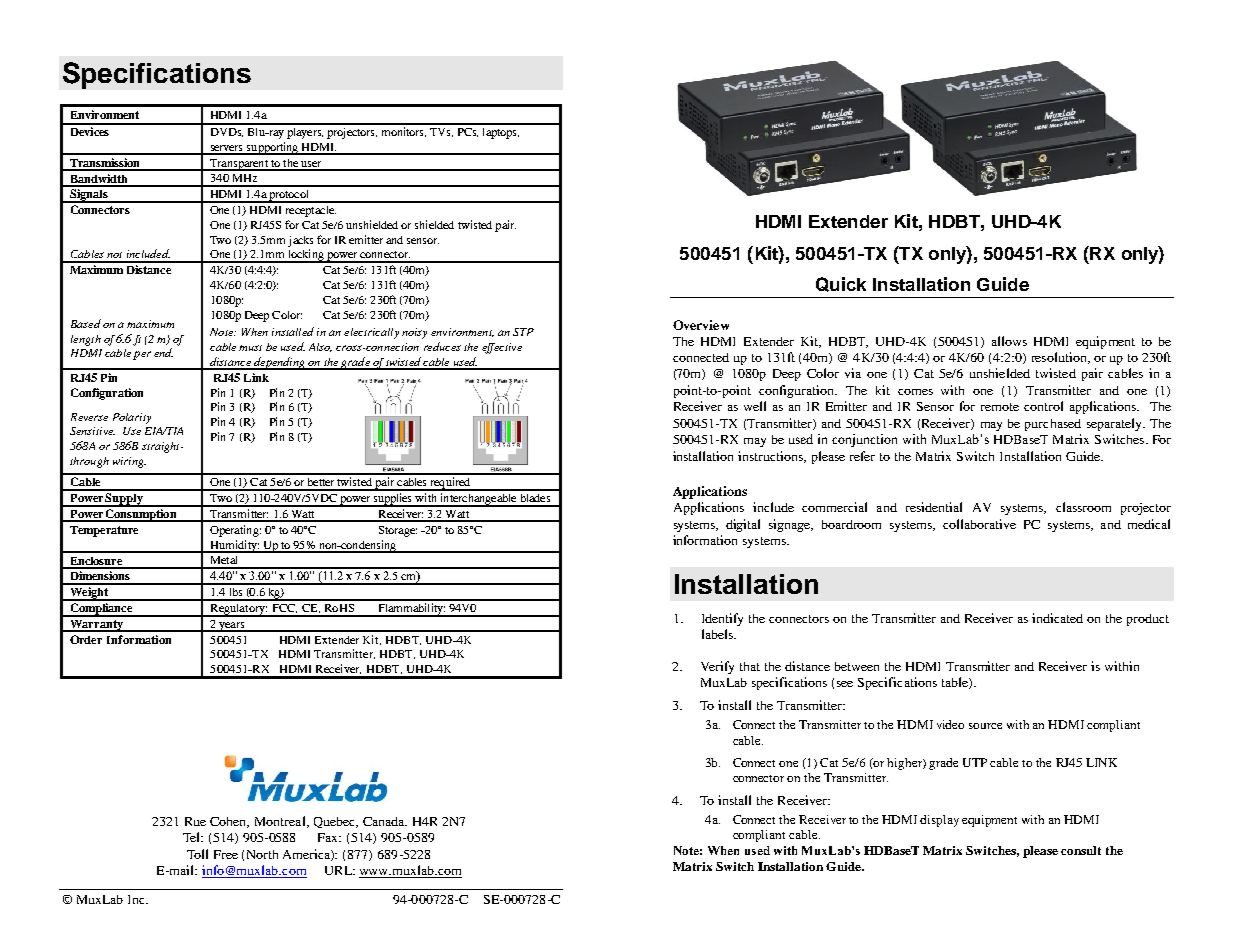 This image has width=1233, height=952. What do you see at coordinates (239, 165) in the image?
I see `Transparent` at bounding box center [239, 165].
